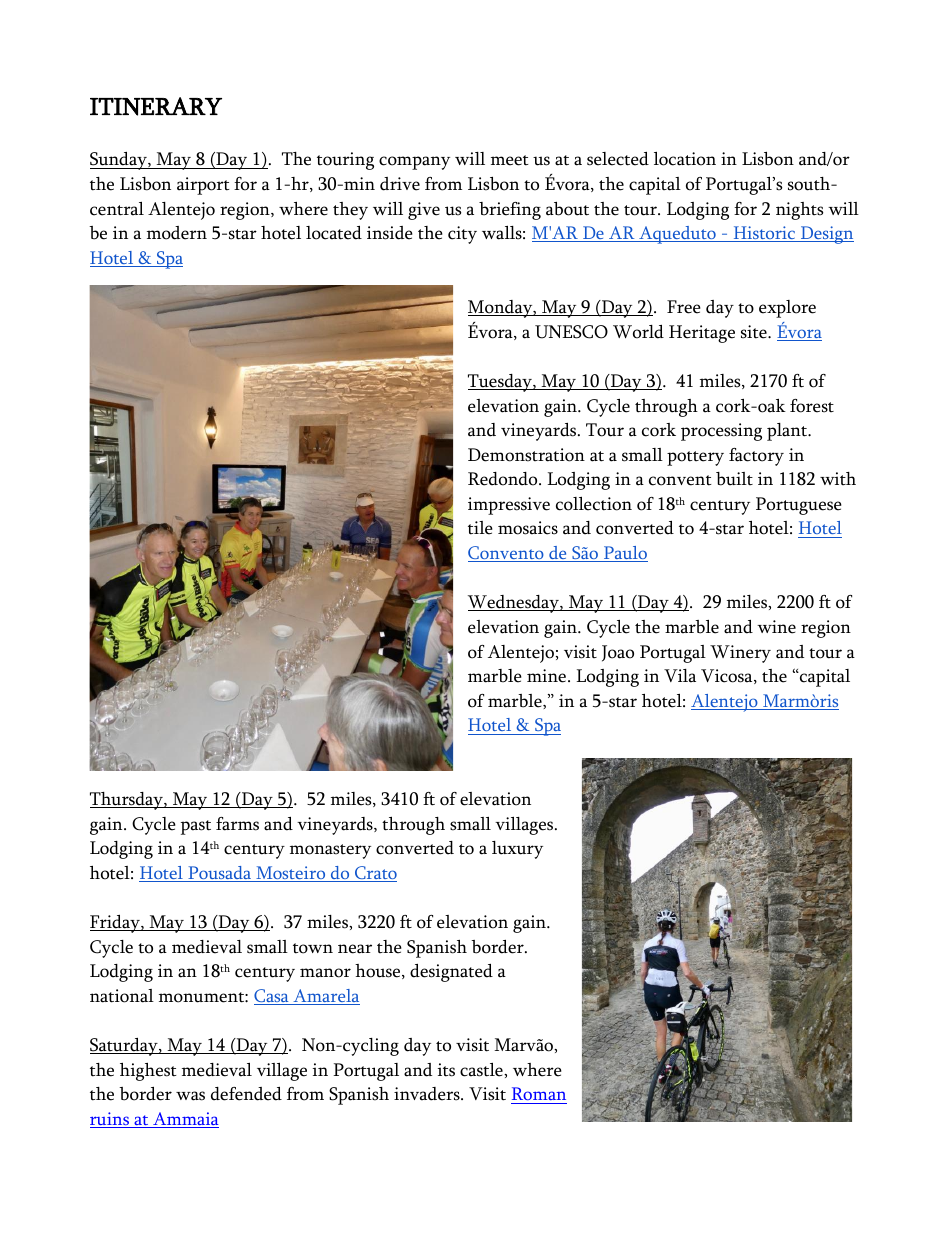 The width and height of the screenshot is (952, 1233). I want to click on Vila, so click(680, 676).
